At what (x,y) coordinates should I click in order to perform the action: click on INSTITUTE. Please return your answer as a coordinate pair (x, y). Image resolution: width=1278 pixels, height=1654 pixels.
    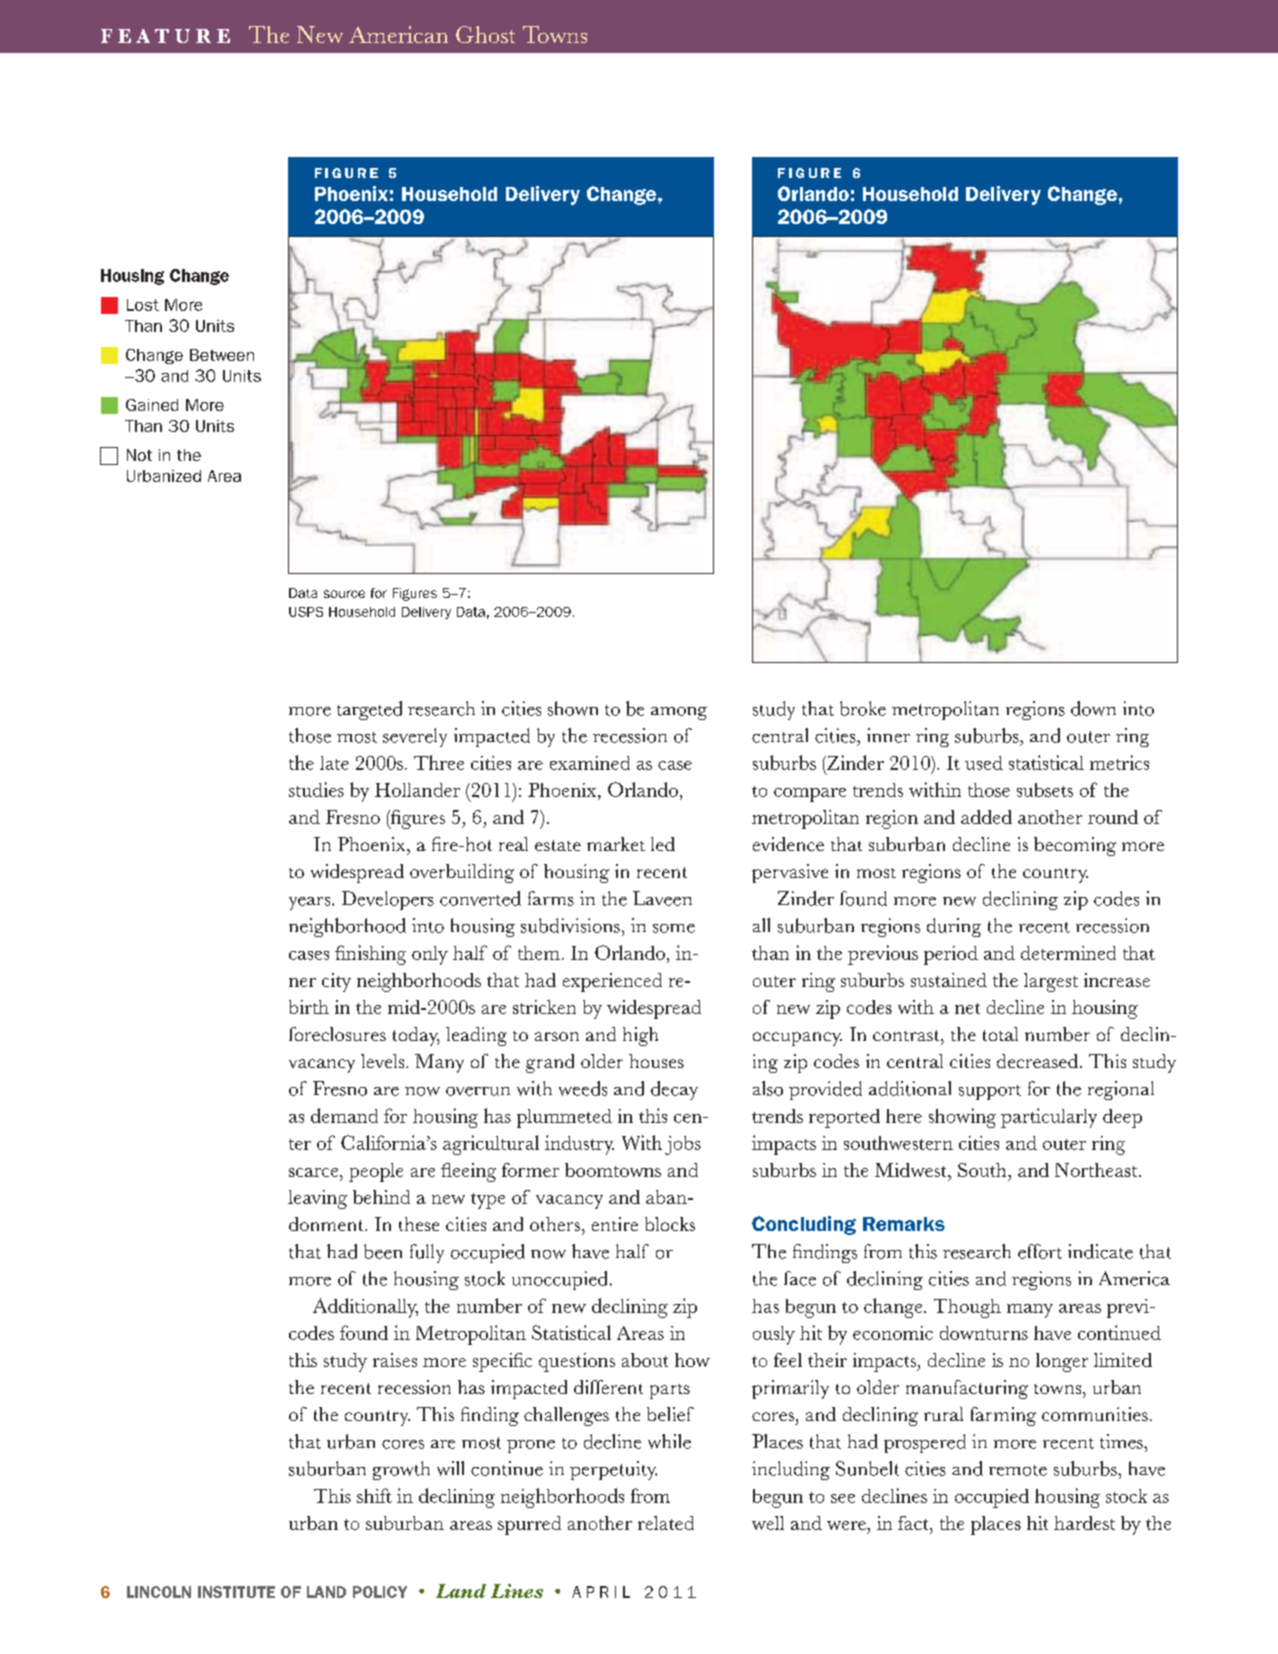
    Looking at the image, I should click on (236, 1592).
